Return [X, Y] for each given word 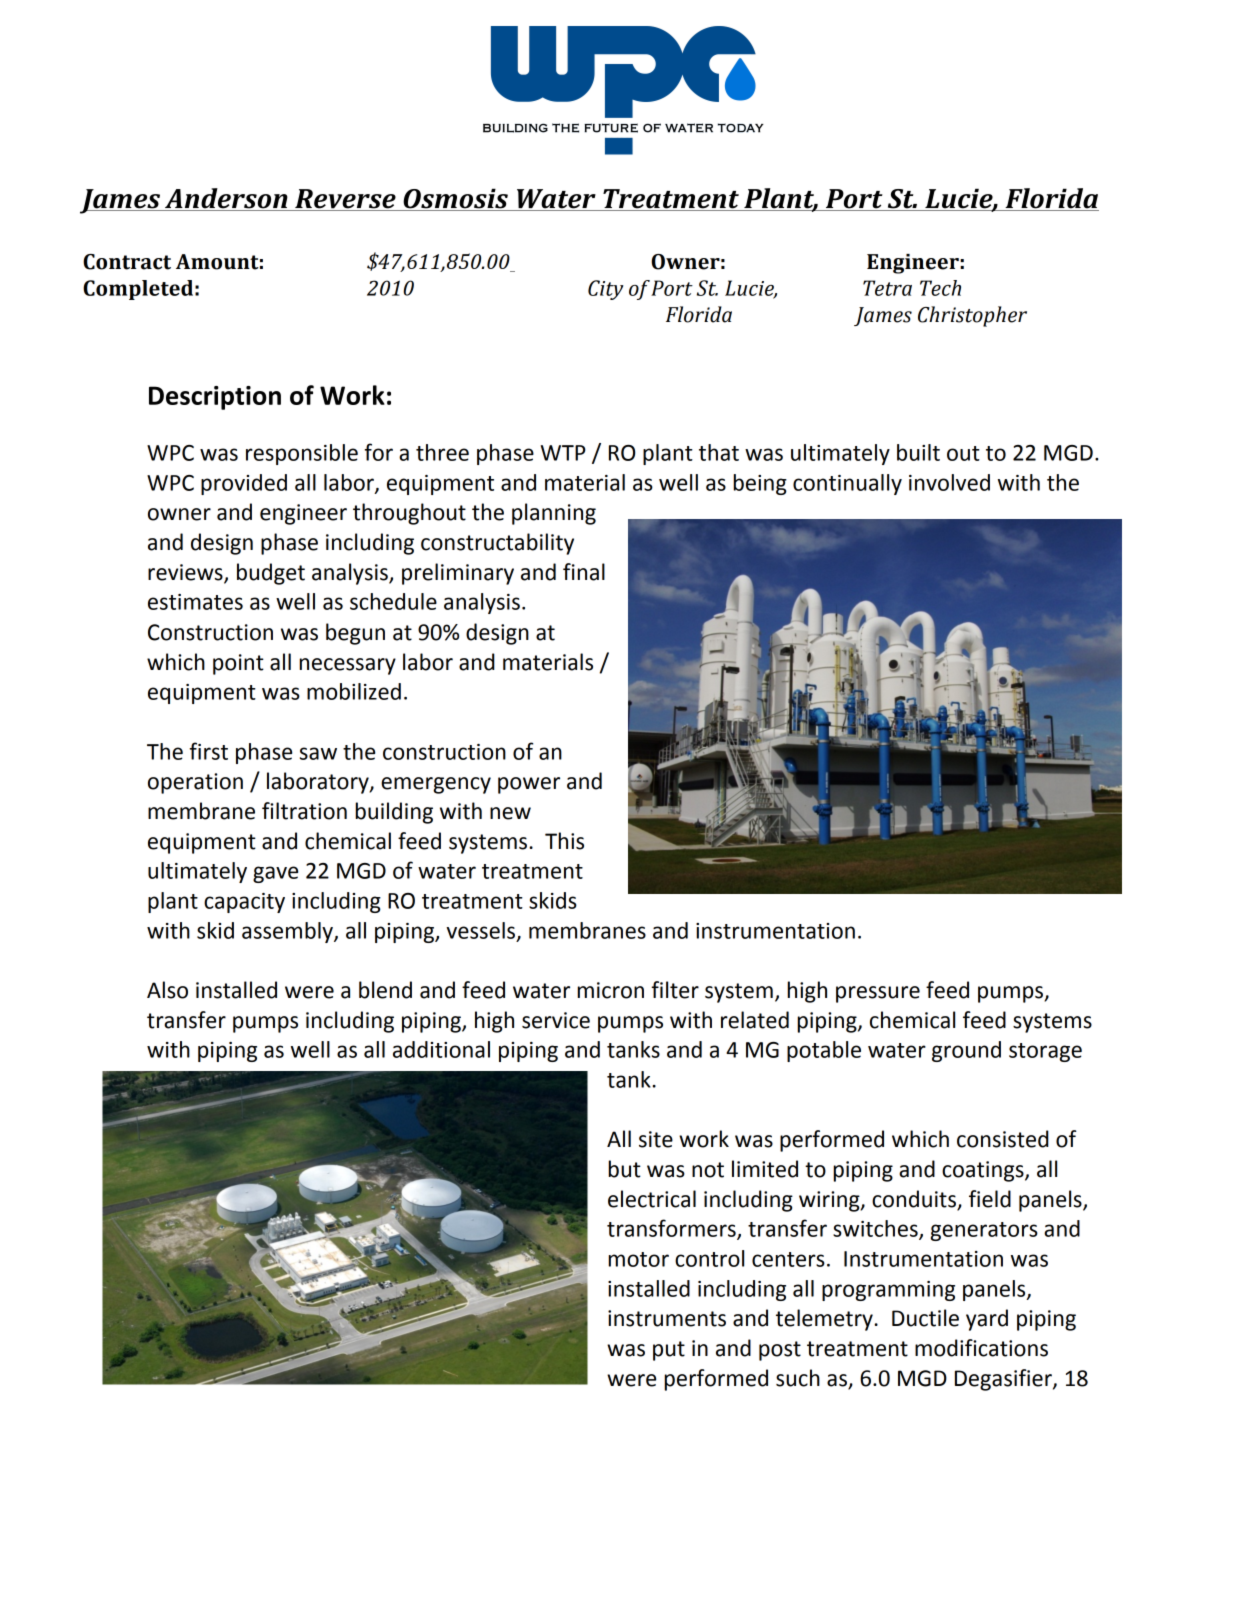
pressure [878, 994]
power [529, 785]
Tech [940, 288]
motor [639, 1259]
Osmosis [455, 199]
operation [195, 783]
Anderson [226, 199]
